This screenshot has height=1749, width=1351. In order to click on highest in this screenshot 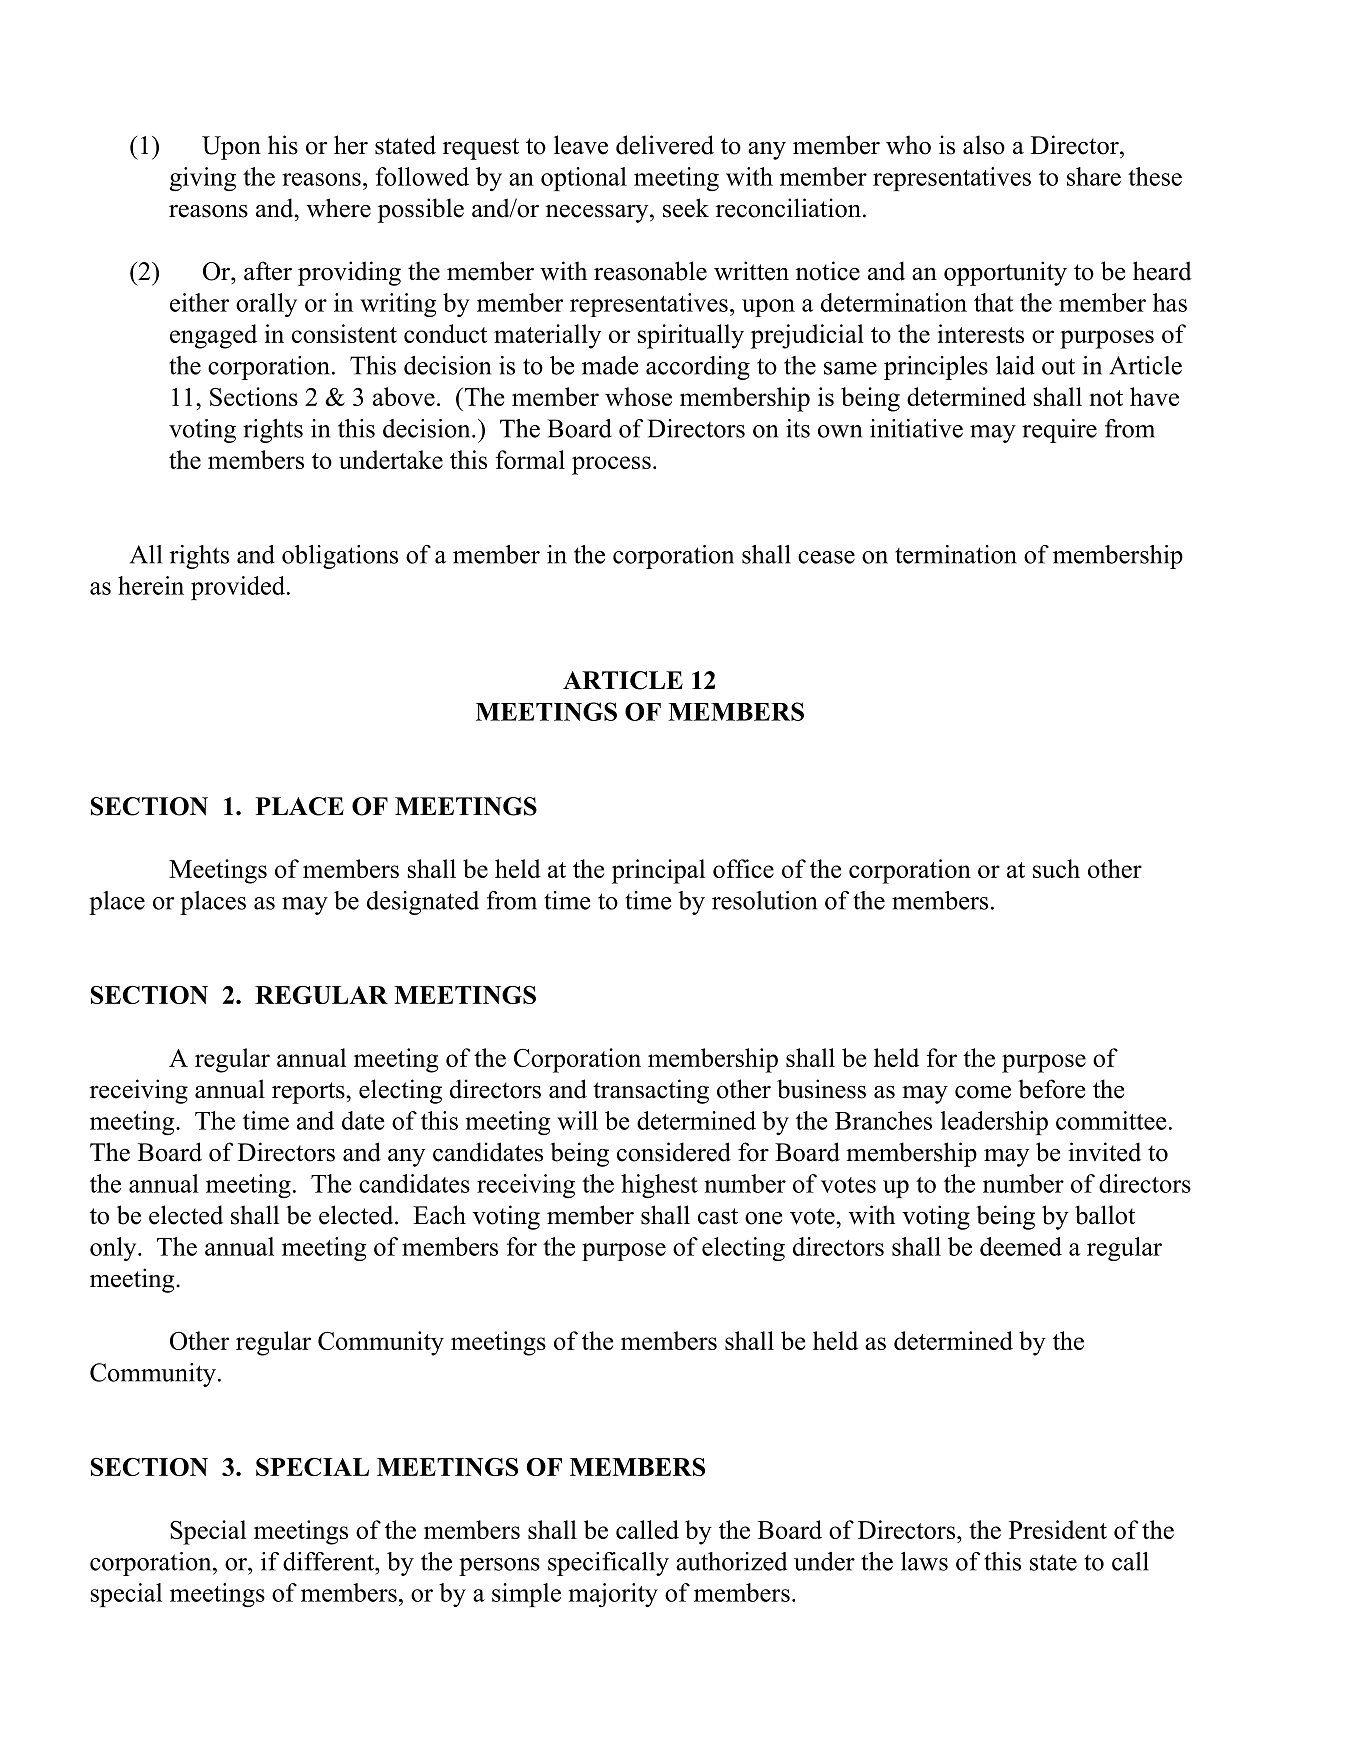, I will do `click(659, 1186)`.
